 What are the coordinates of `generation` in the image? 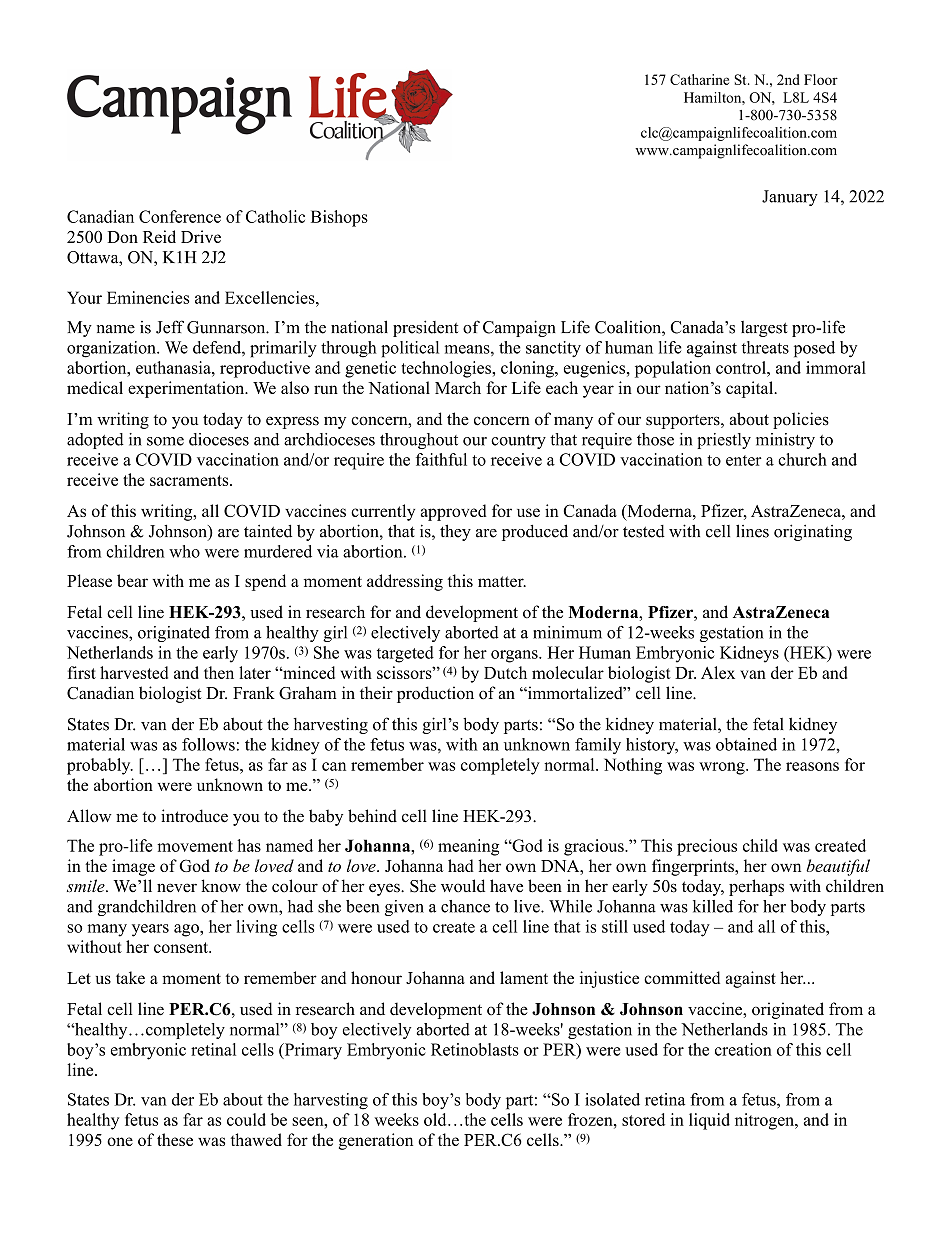 It's located at (376, 1141).
